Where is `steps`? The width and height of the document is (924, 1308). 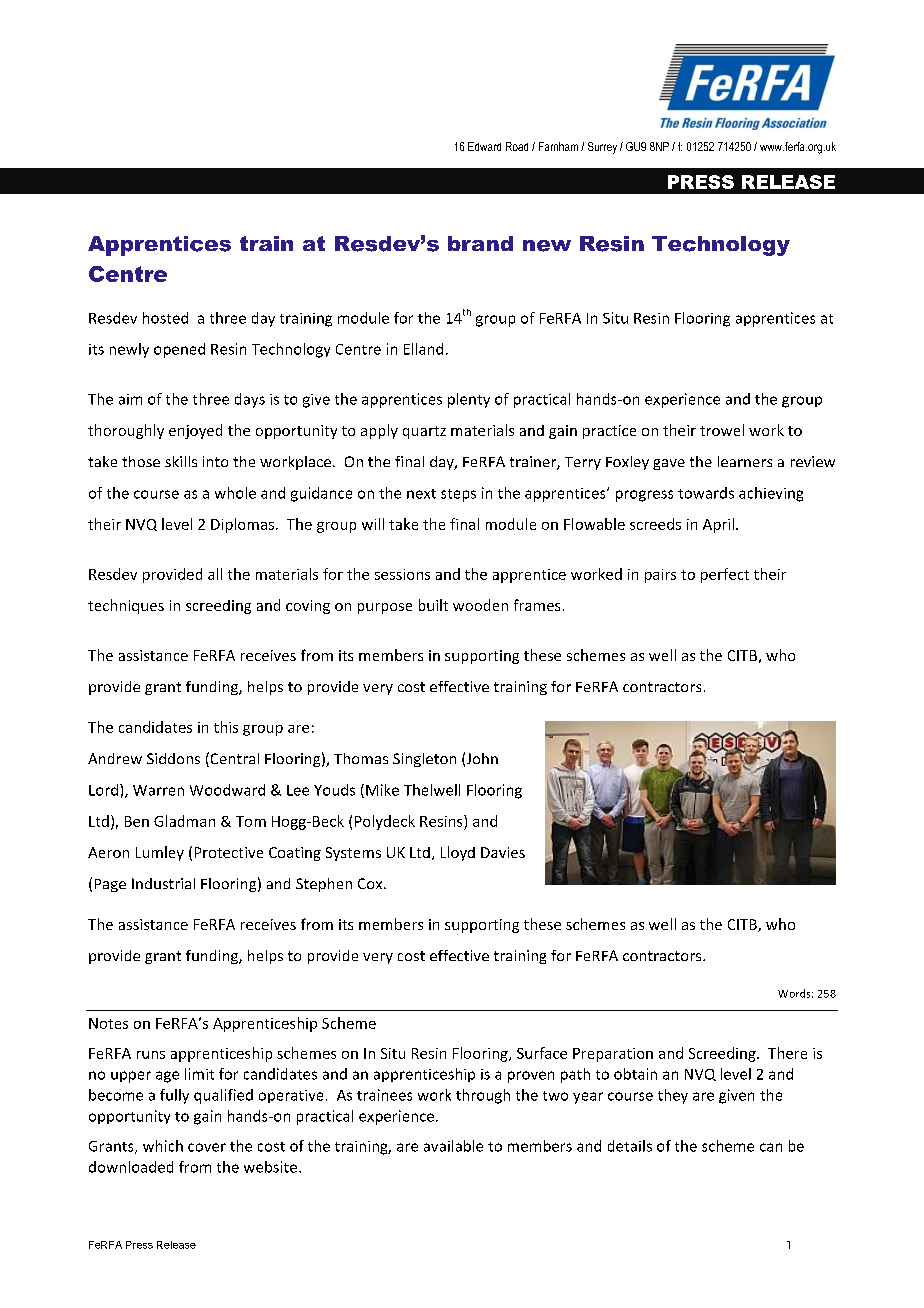 steps is located at coordinates (458, 495).
